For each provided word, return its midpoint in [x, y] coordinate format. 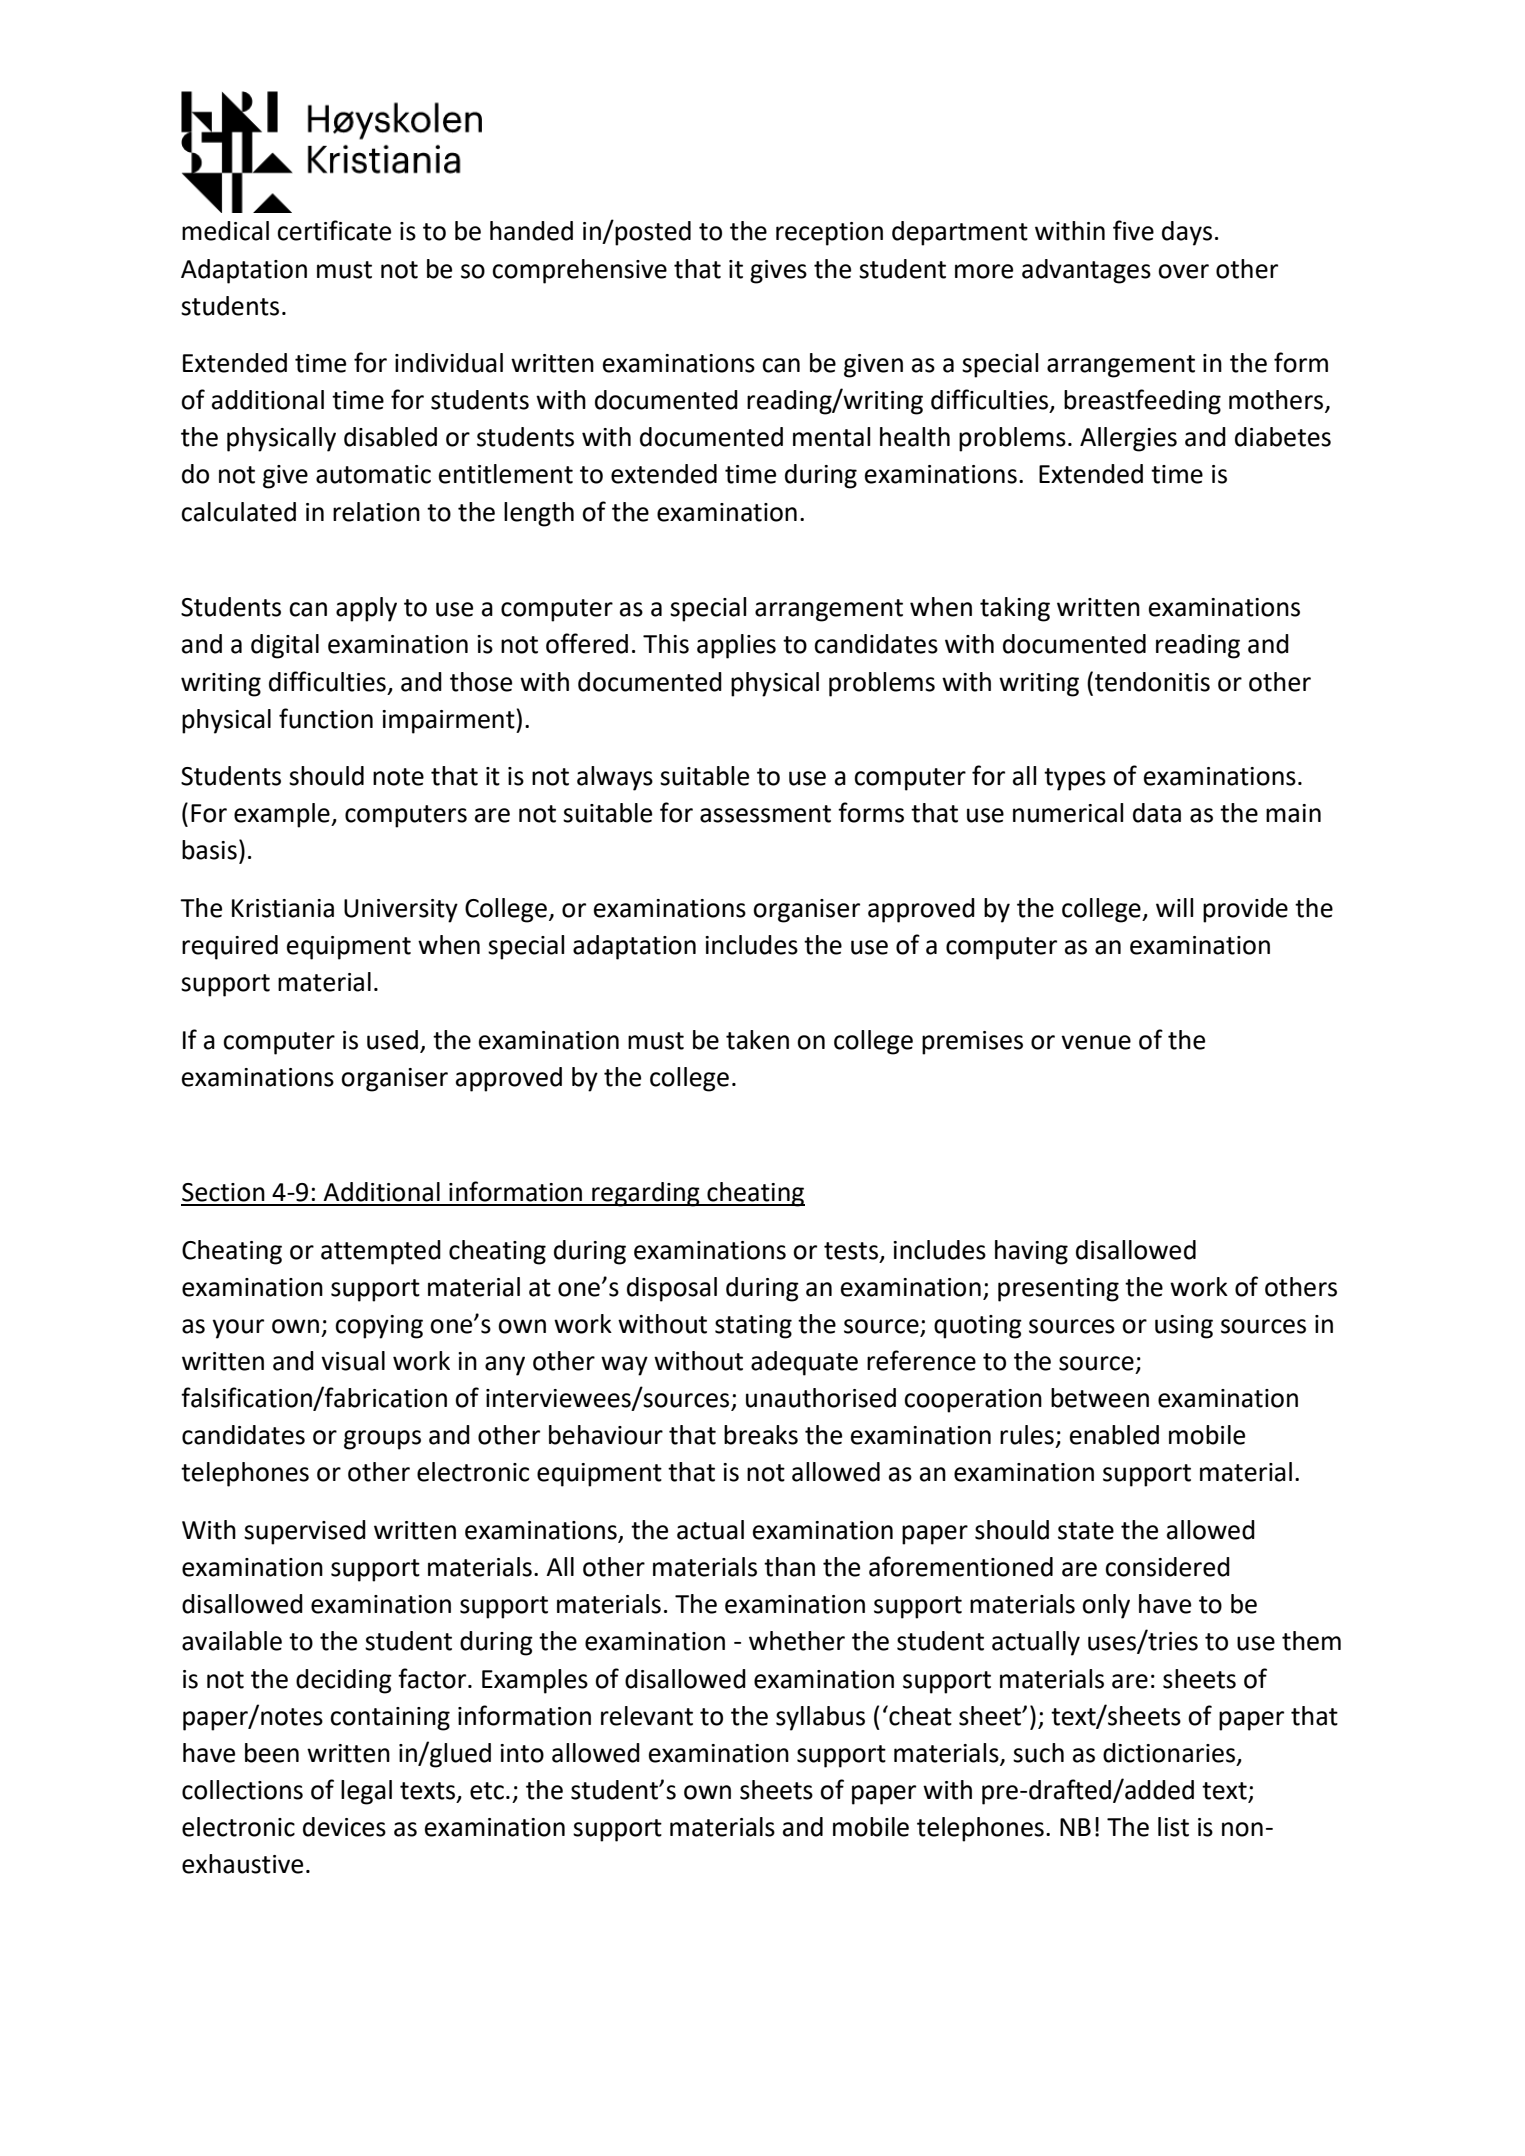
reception [829, 234]
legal [366, 1792]
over [1183, 271]
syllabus [820, 1718]
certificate [334, 230]
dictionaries [1170, 1753]
